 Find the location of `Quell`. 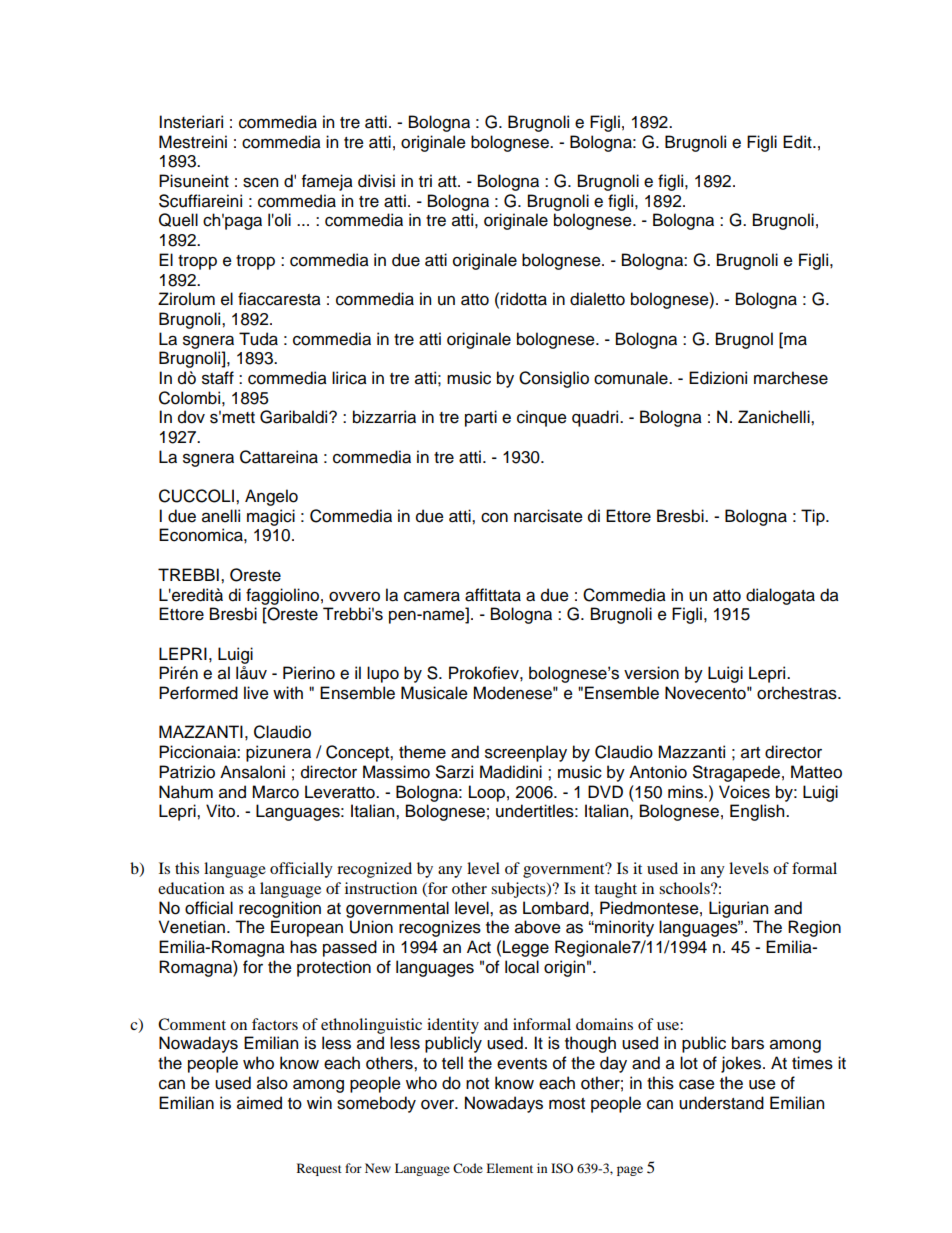

Quell is located at coordinates (178, 220).
